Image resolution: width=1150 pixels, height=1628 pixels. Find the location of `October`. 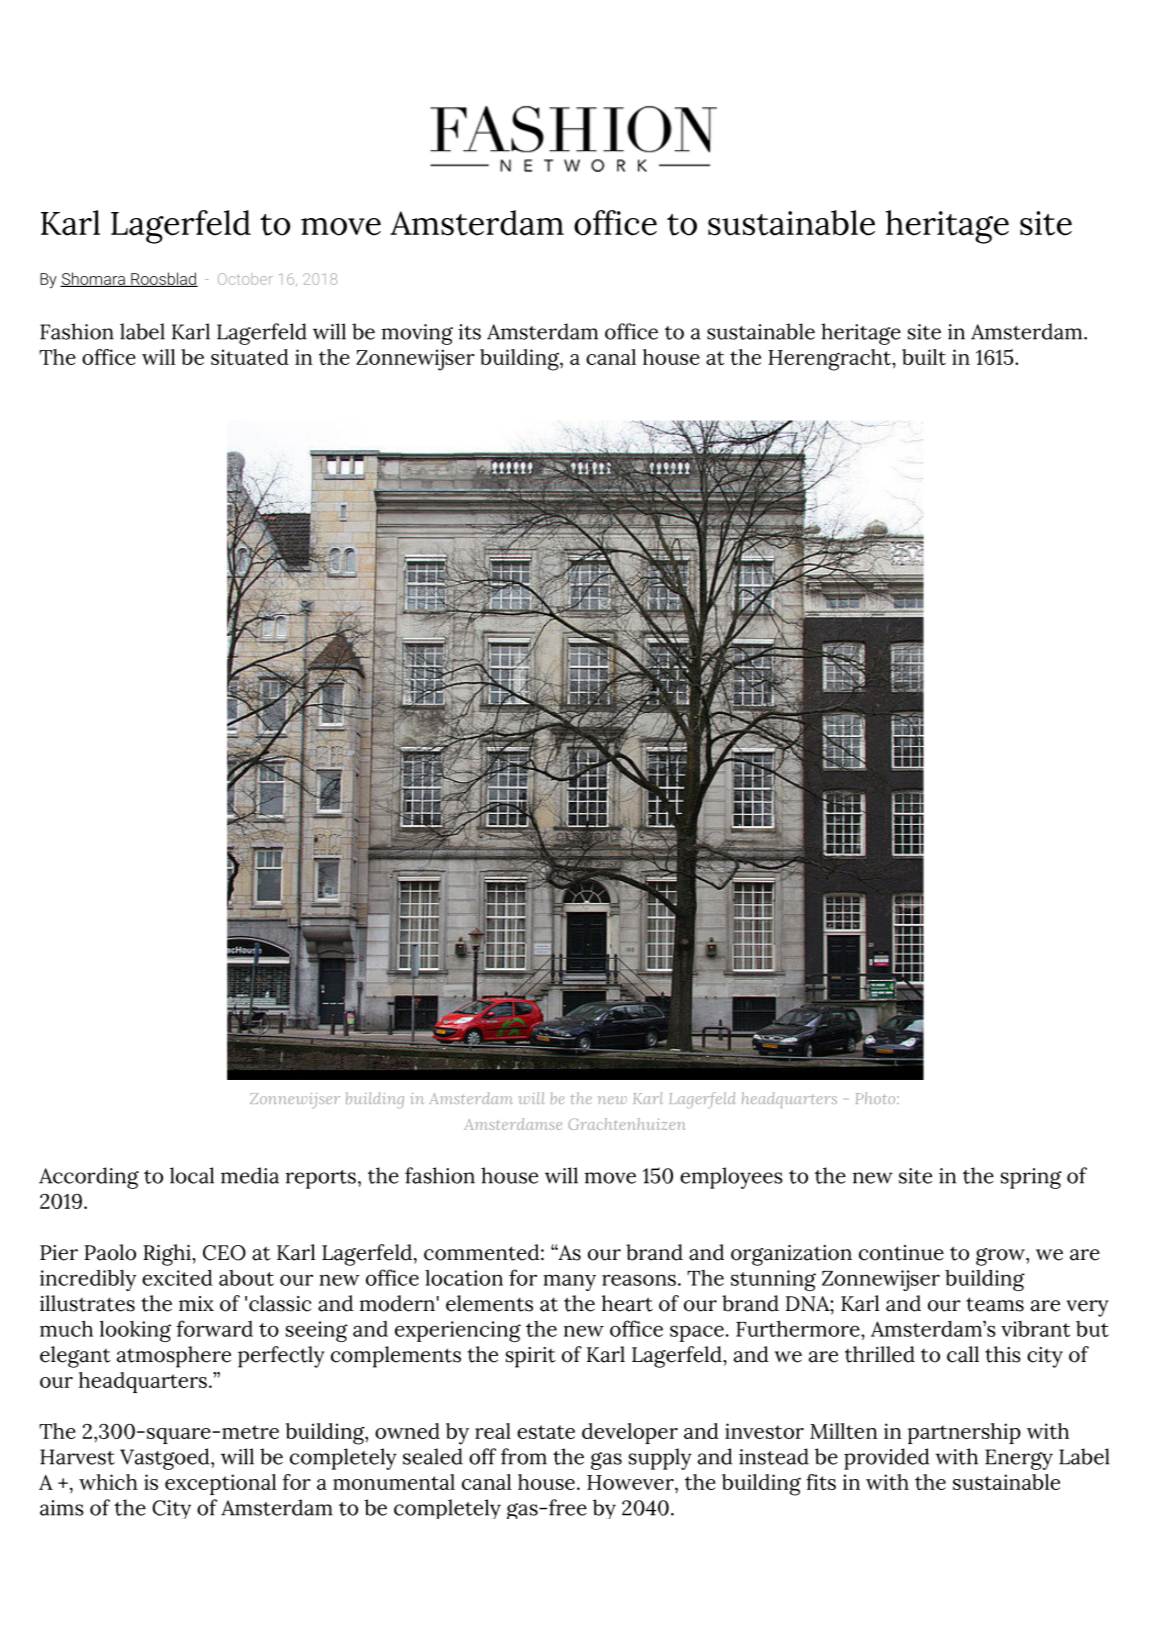

October is located at coordinates (245, 279).
